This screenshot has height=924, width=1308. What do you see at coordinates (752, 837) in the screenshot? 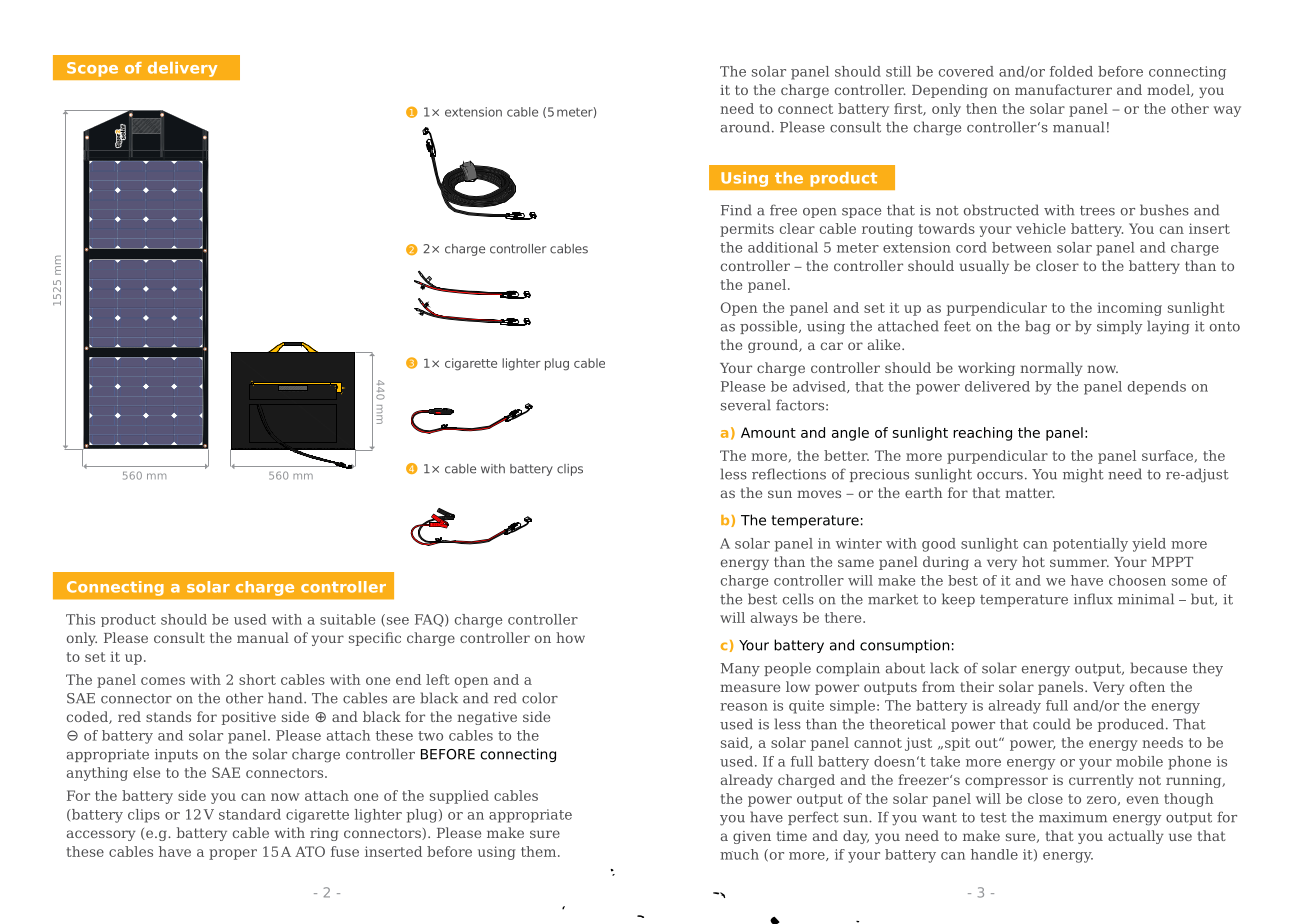
I see `given` at bounding box center [752, 837].
